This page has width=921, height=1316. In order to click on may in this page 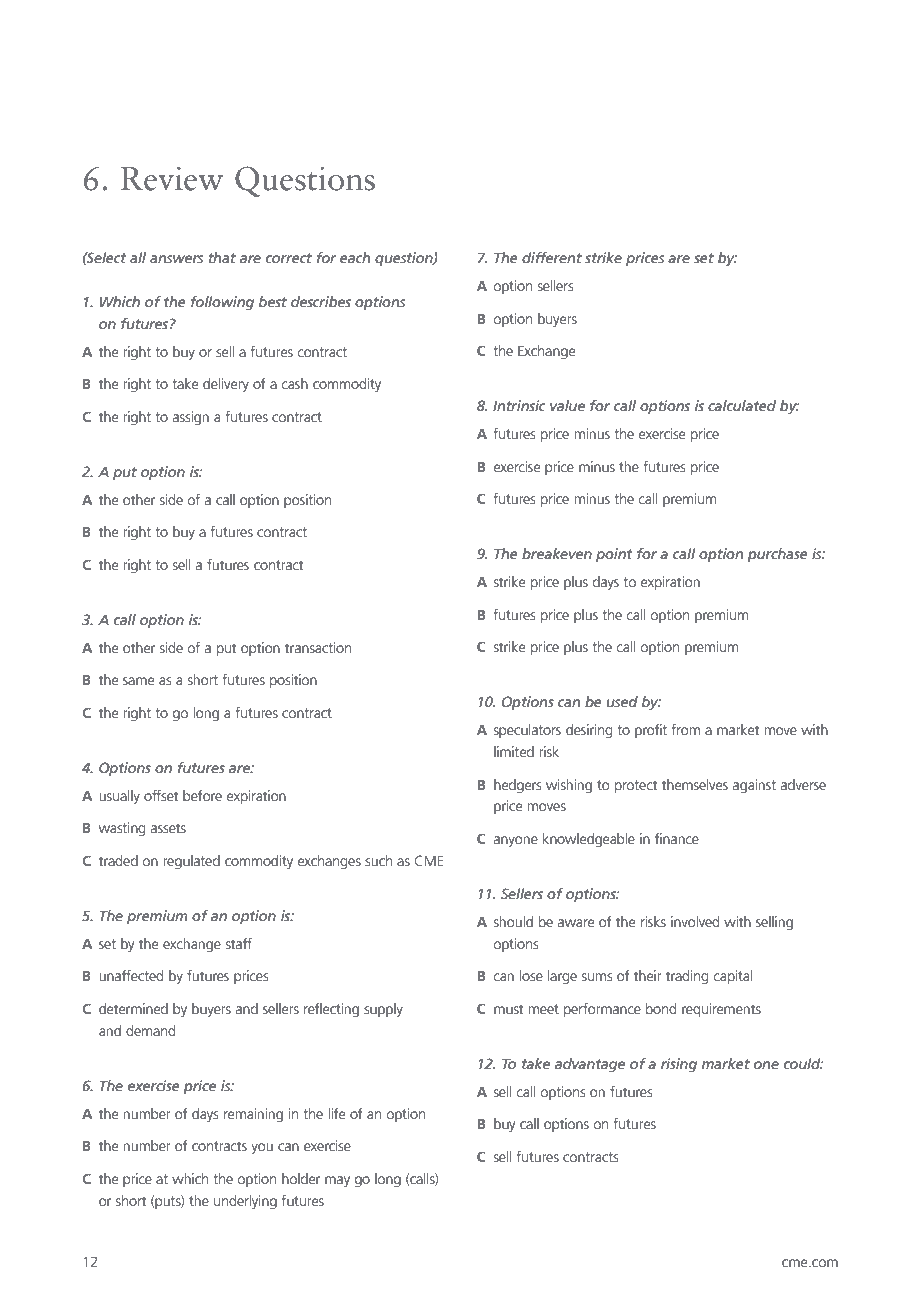, I will do `click(337, 1181)`.
